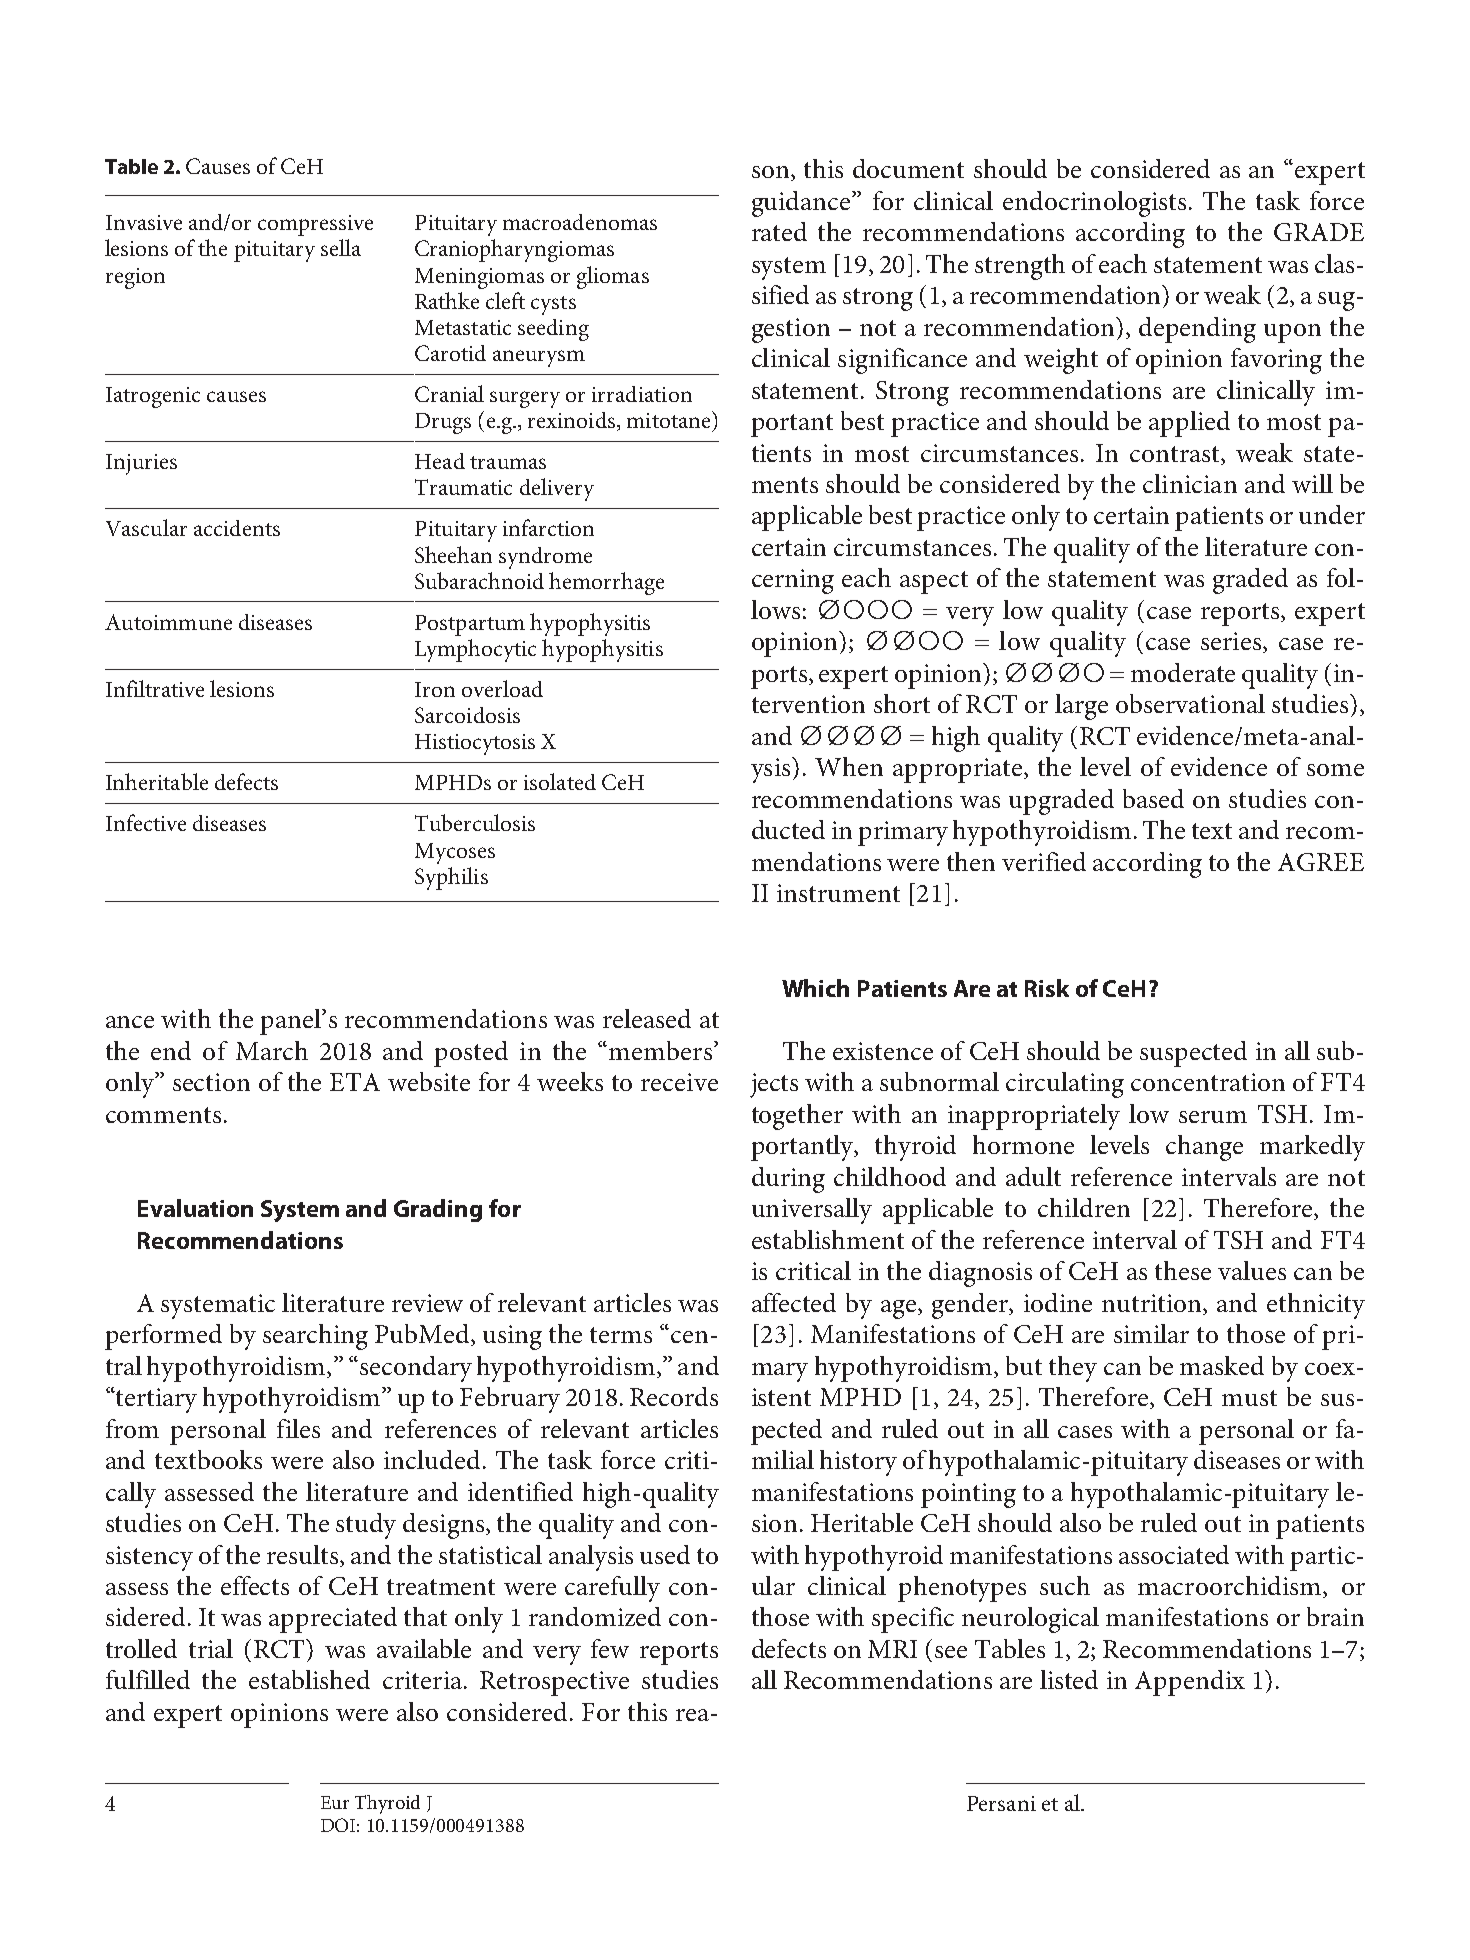  What do you see at coordinates (333, 1620) in the page?
I see `appreciated` at bounding box center [333, 1620].
